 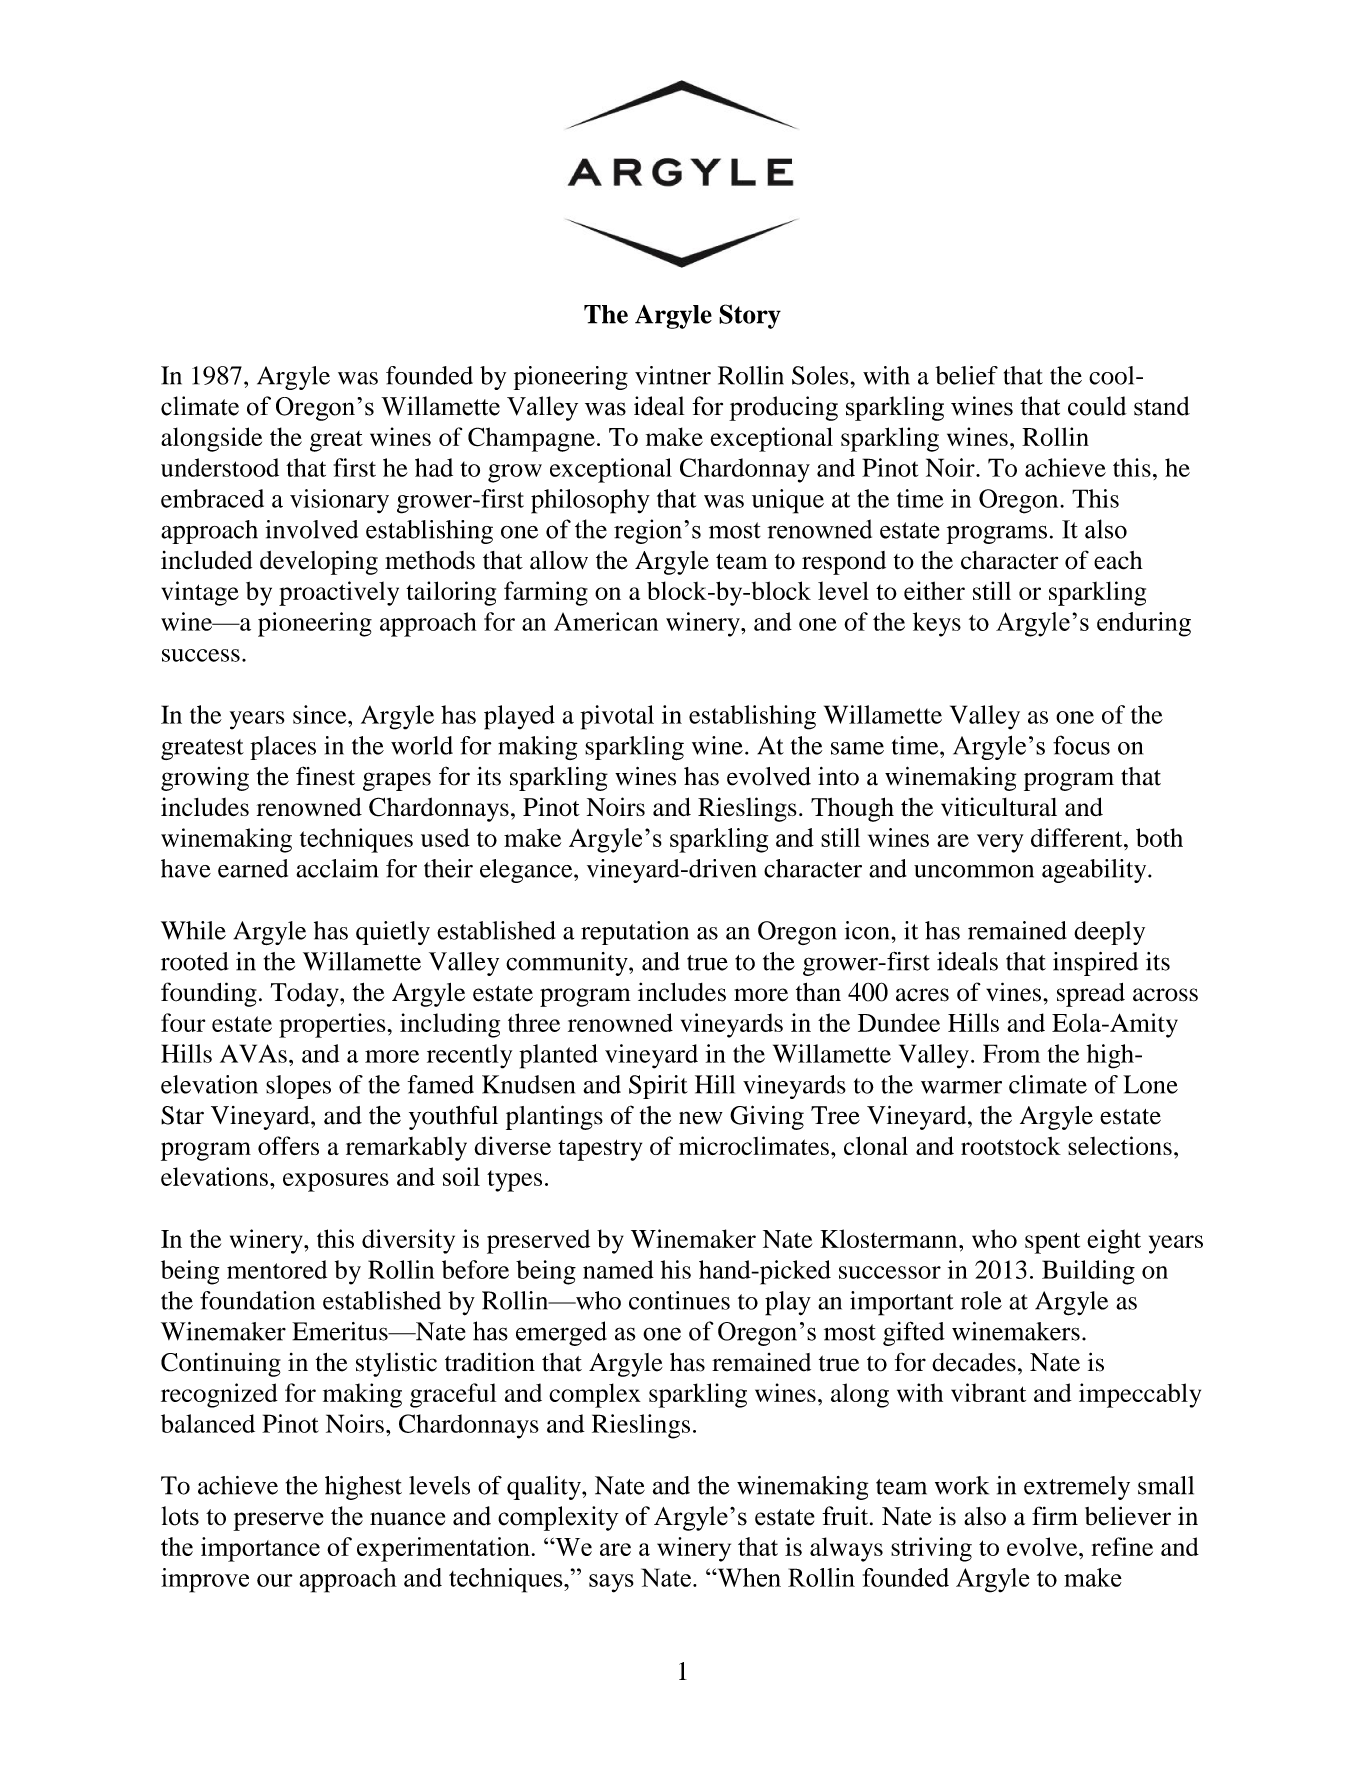 I want to click on new, so click(x=701, y=1118).
